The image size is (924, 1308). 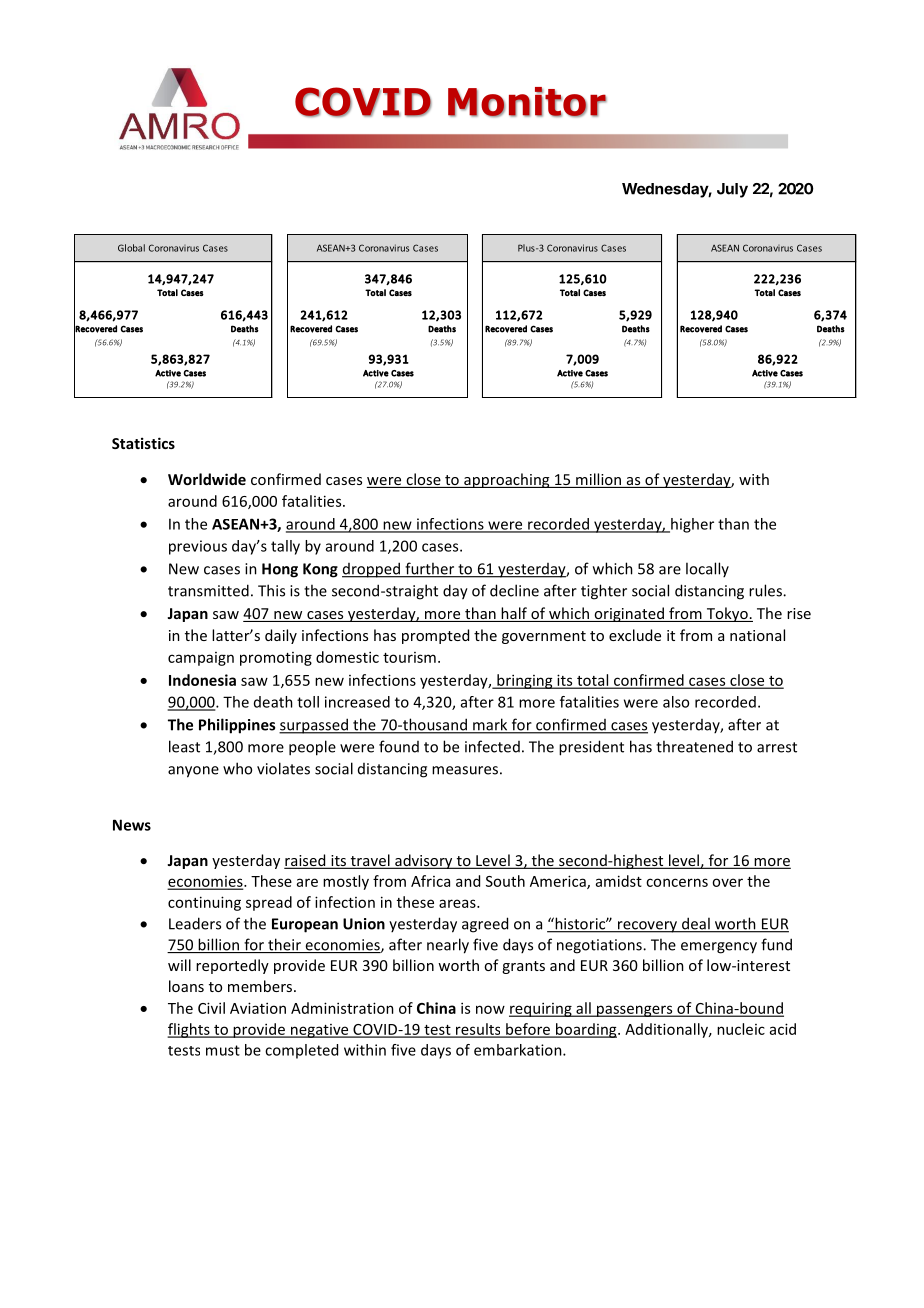 What do you see at coordinates (237, 726) in the document?
I see `Philippines` at bounding box center [237, 726].
